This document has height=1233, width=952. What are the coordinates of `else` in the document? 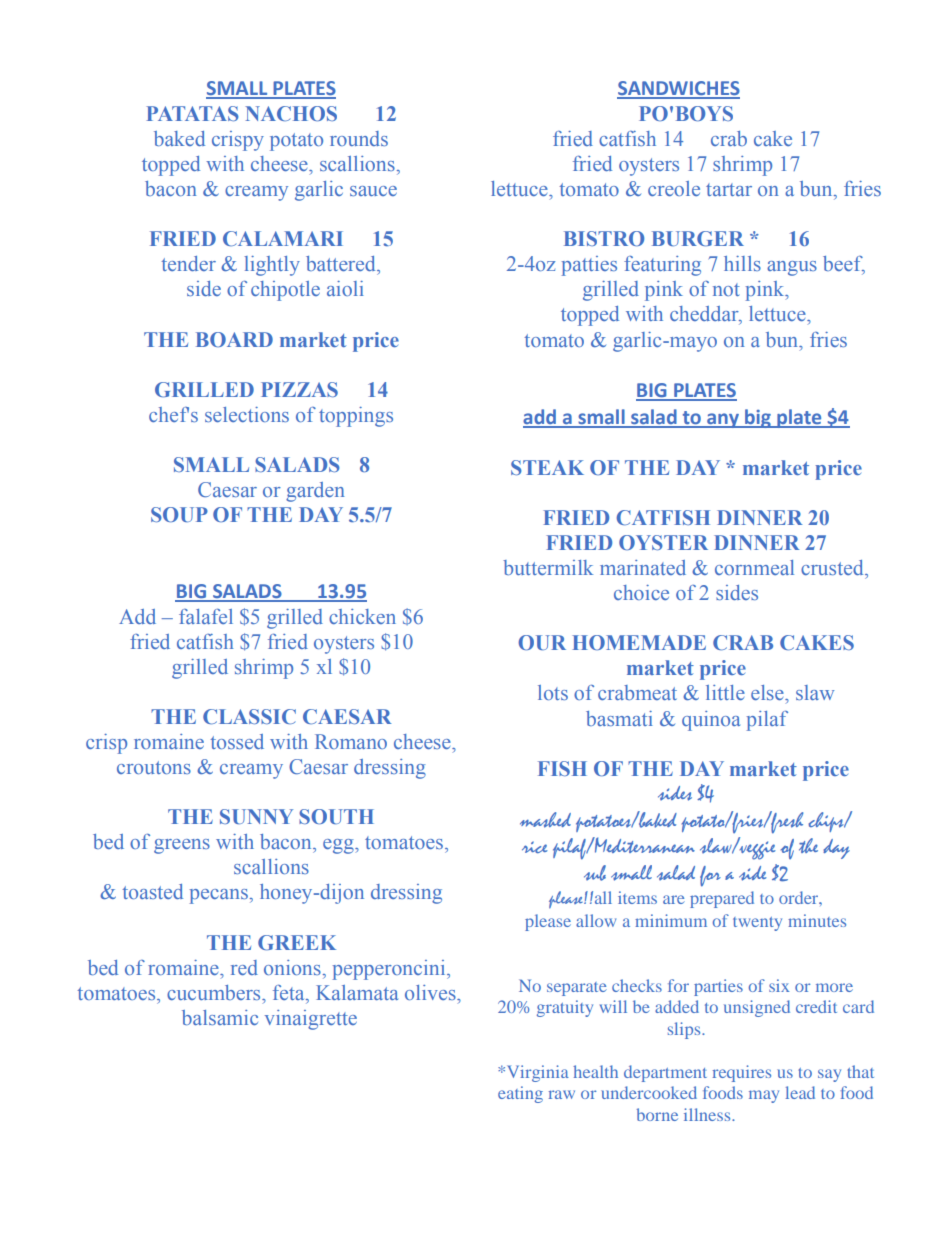 It's located at (768, 692).
